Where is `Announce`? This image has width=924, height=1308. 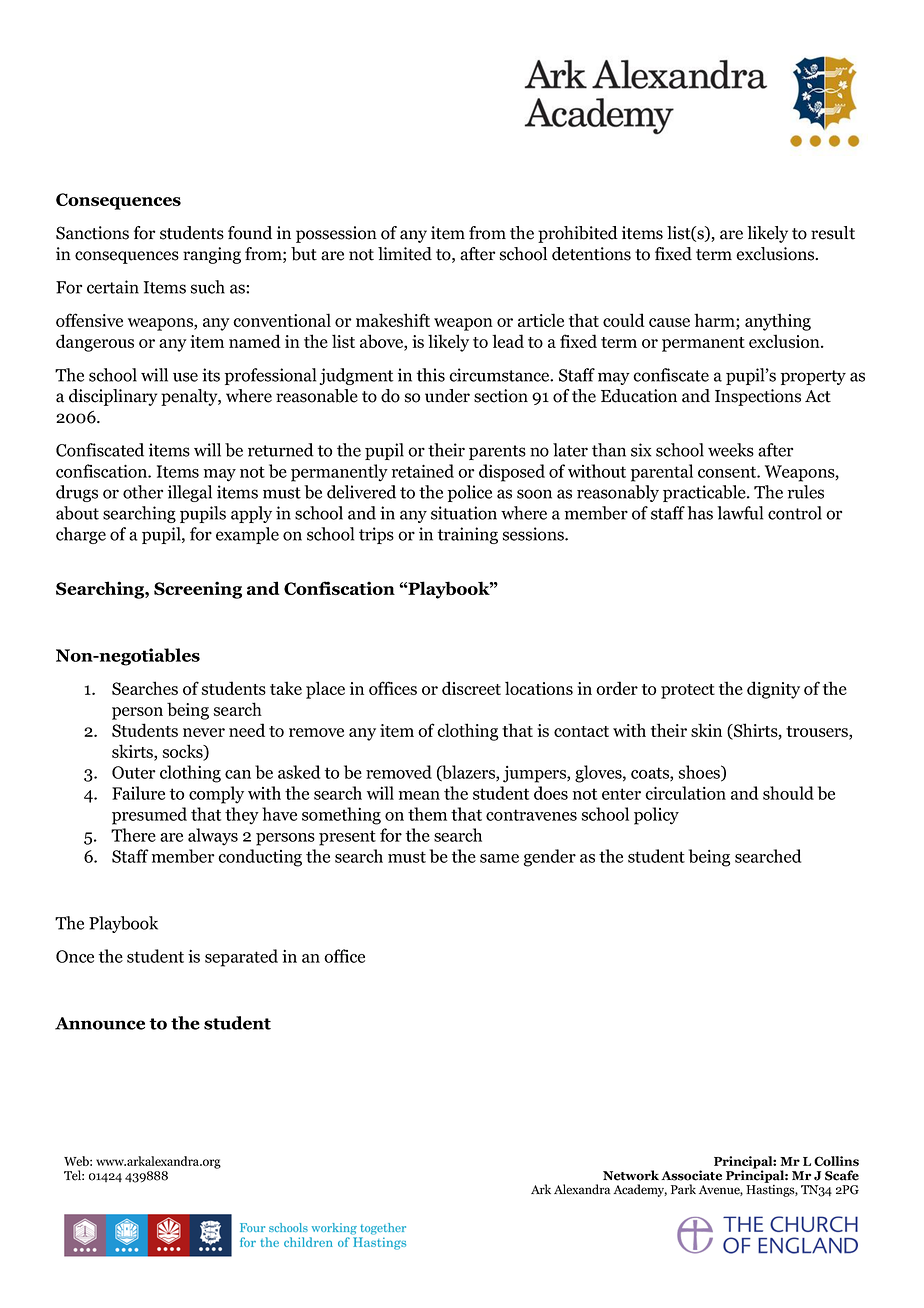
Announce is located at coordinates (100, 1023).
